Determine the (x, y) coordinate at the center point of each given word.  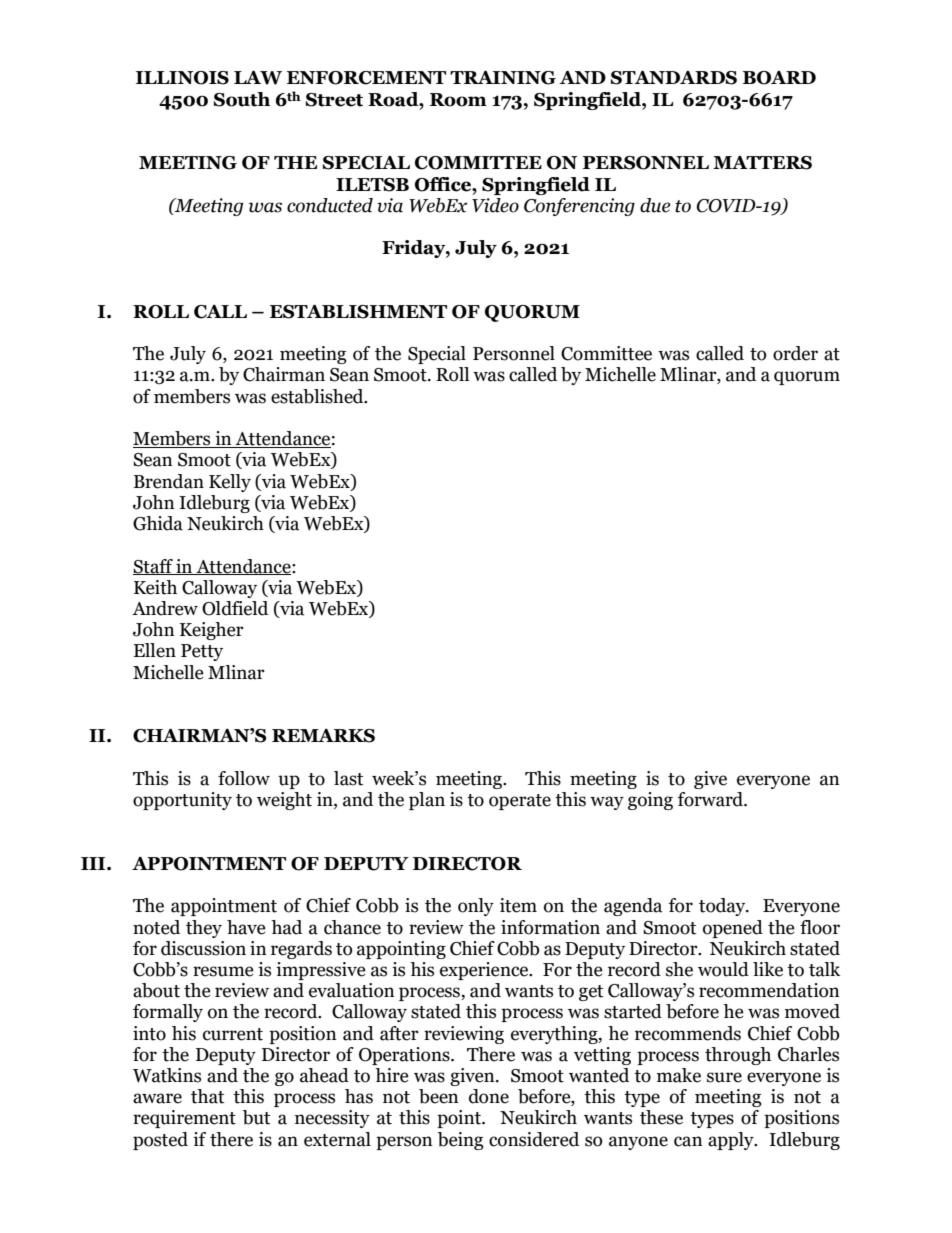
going (650, 801)
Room (458, 100)
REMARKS (323, 736)
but (256, 1117)
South (242, 99)
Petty (202, 652)
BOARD (779, 78)
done (489, 1096)
